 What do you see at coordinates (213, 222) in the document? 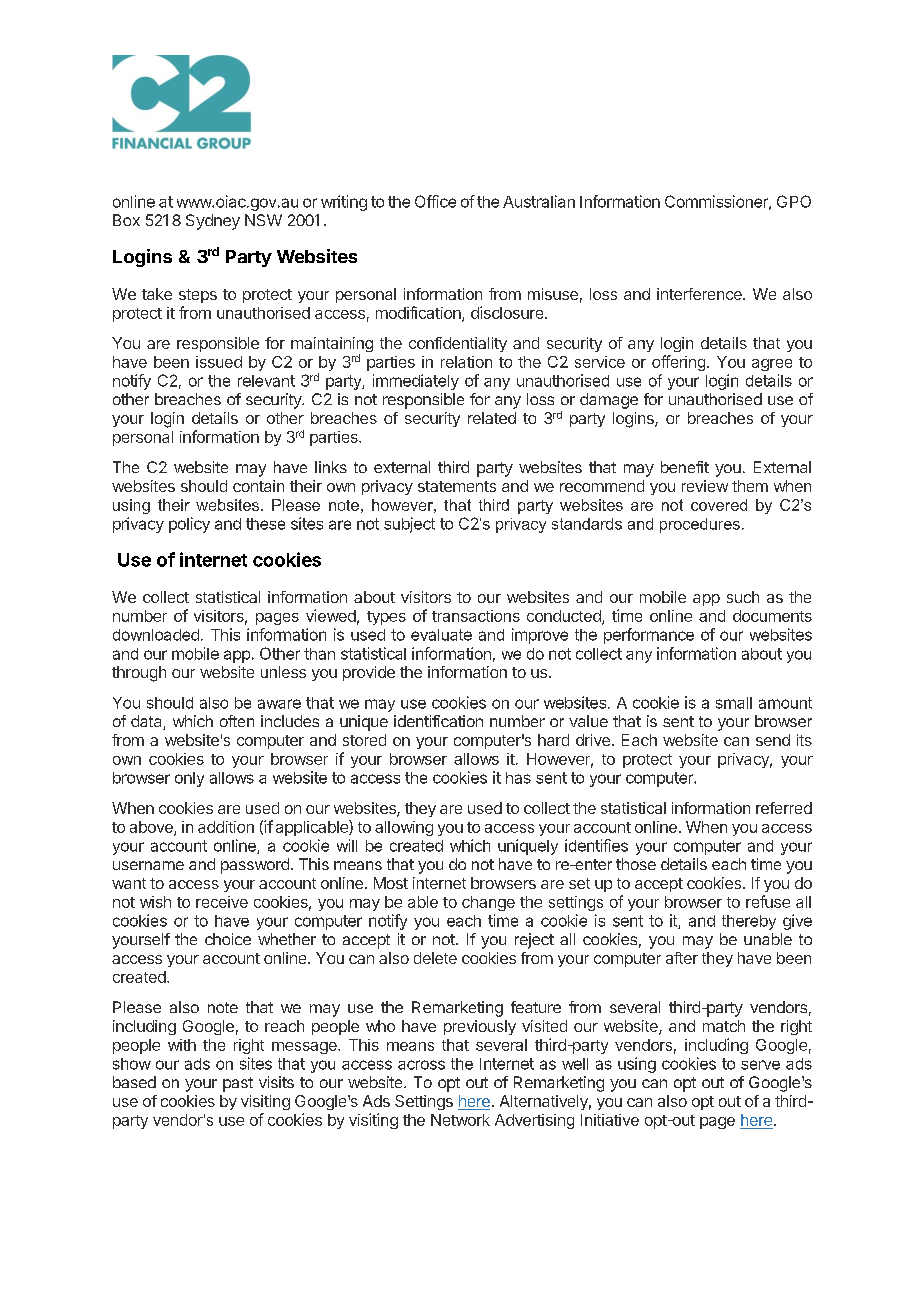
I see `Sydney` at bounding box center [213, 222].
